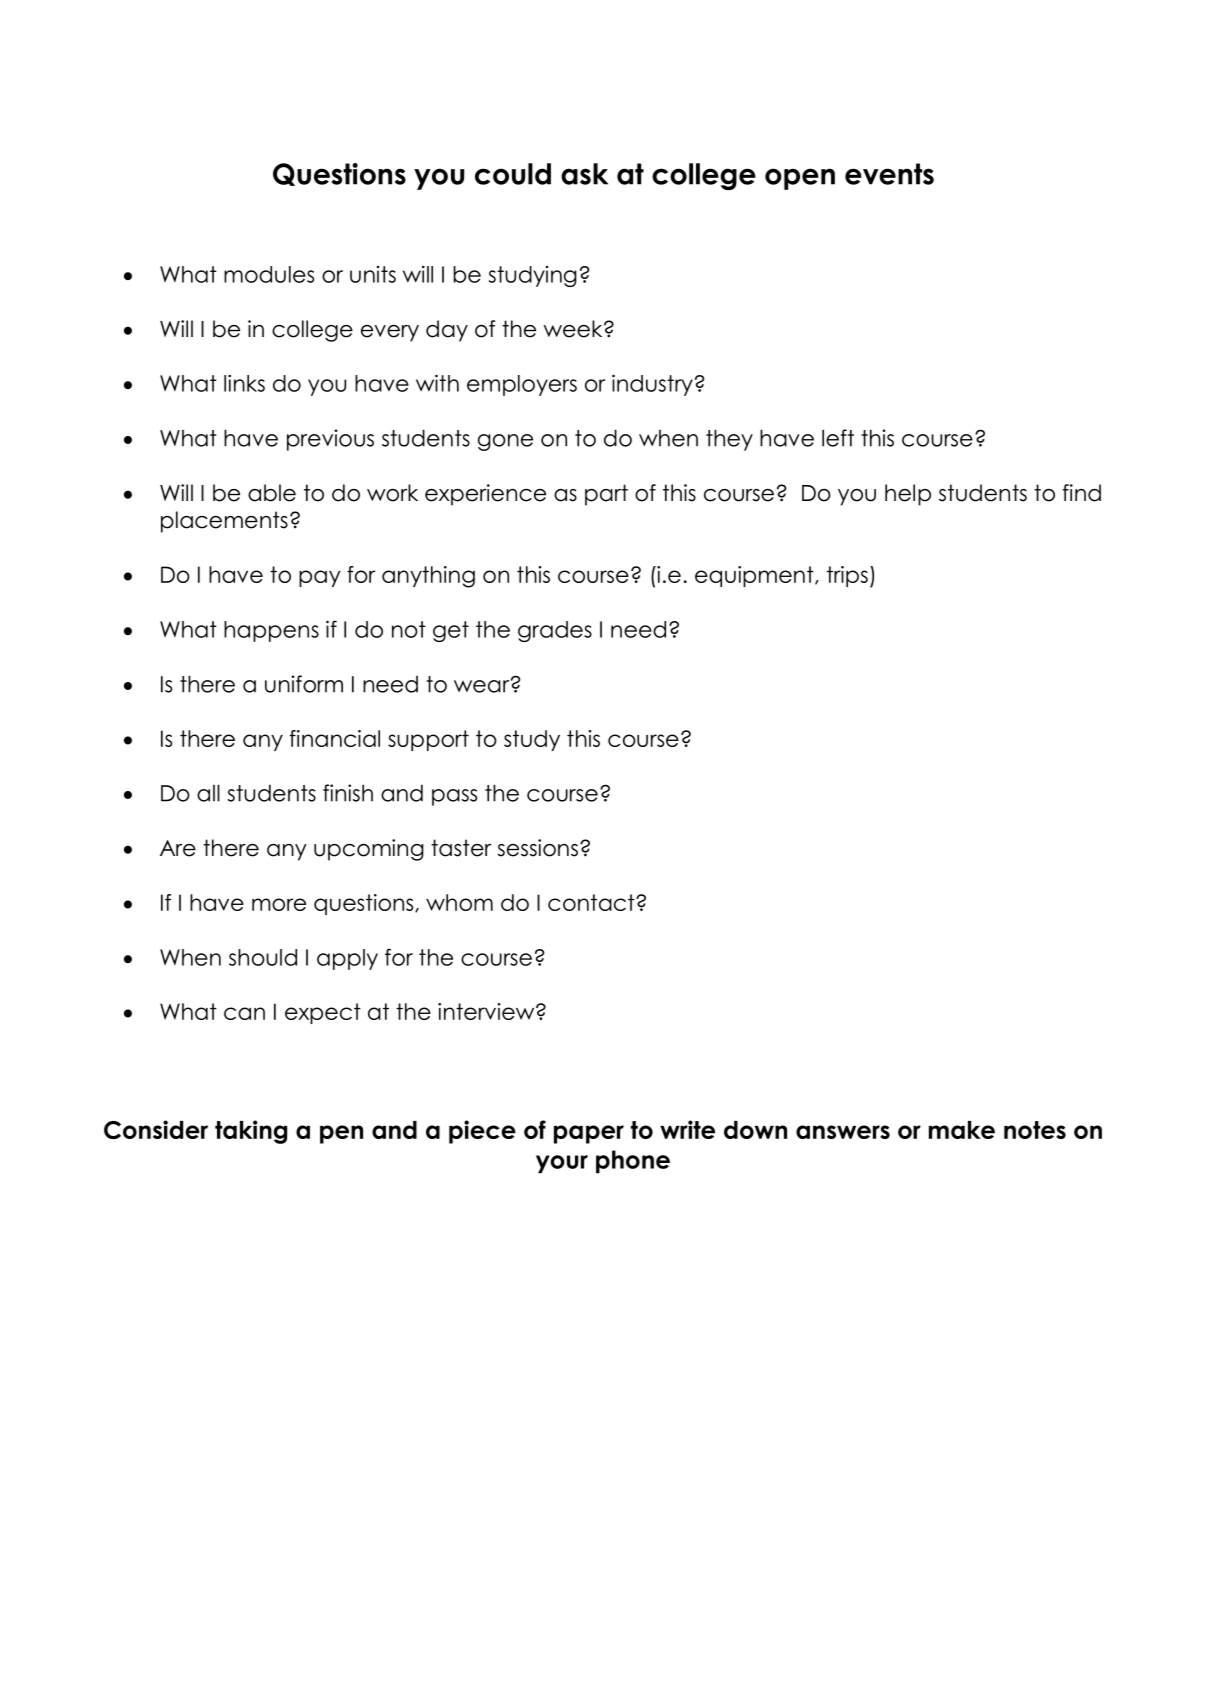  What do you see at coordinates (847, 576) in the document?
I see `trips` at bounding box center [847, 576].
